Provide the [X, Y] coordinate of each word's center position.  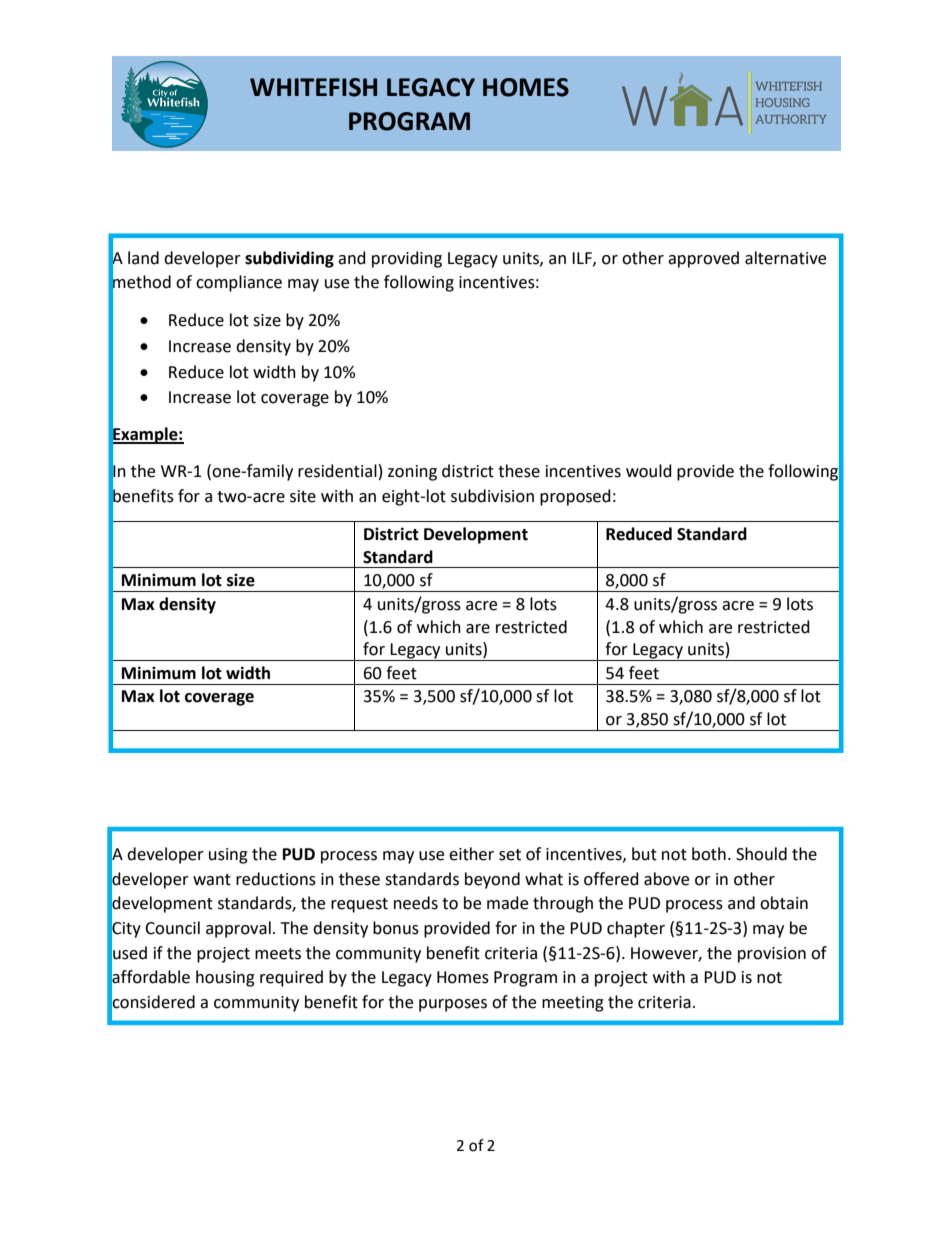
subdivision [492, 496]
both [709, 854]
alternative [785, 258]
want [212, 880]
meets [278, 954]
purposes [453, 1005]
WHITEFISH [313, 87]
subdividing [289, 259]
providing [407, 259]
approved [703, 259]
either [471, 854]
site [303, 496]
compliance [239, 283]
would [649, 471]
